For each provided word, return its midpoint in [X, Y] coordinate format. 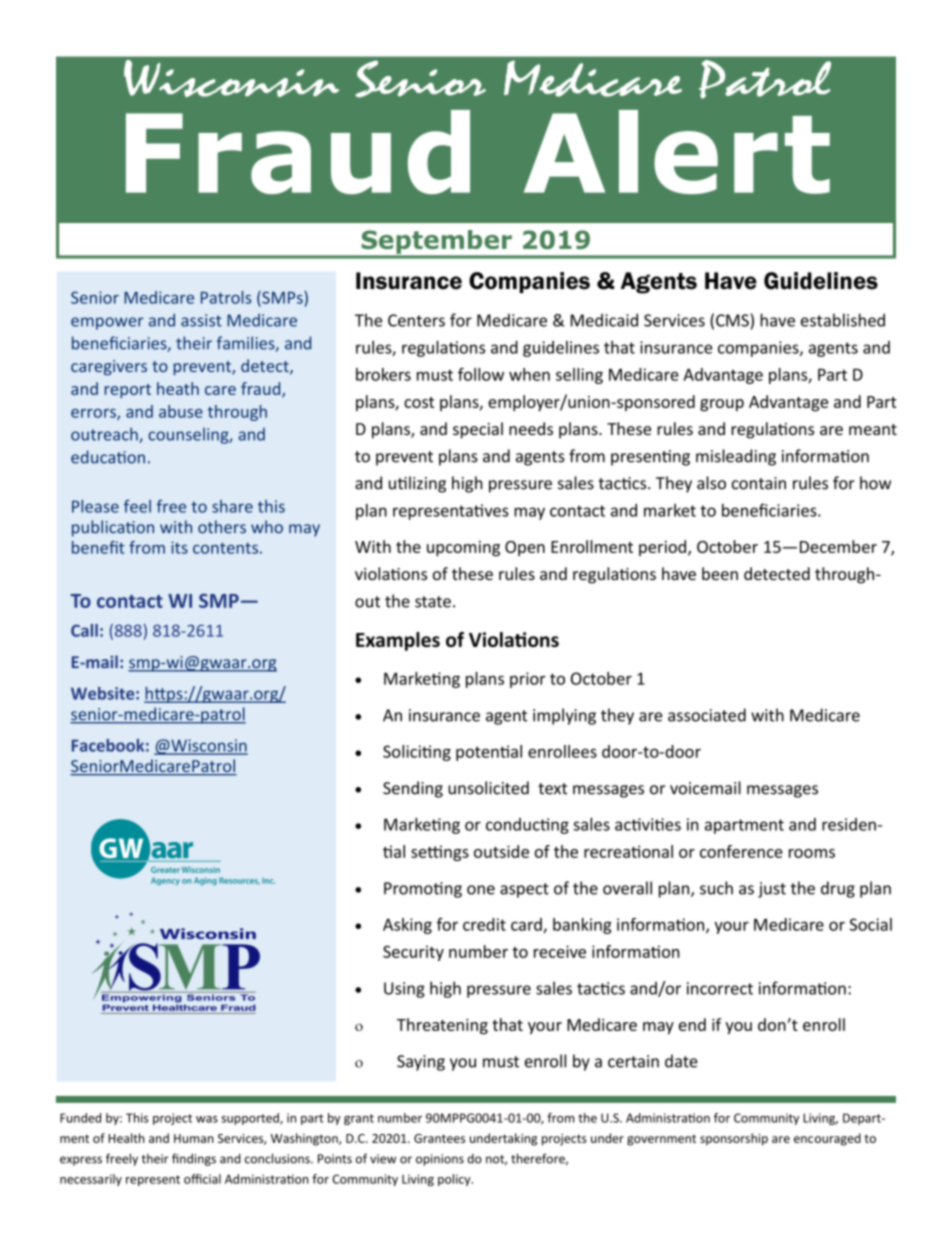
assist [201, 320]
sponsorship [734, 1139]
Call [84, 630]
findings [194, 1159]
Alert [677, 152]
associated [707, 715]
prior [528, 680]
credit [484, 924]
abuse [181, 411]
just [772, 890]
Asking [407, 926]
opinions [440, 1160]
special [478, 430]
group [722, 405]
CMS [732, 320]
